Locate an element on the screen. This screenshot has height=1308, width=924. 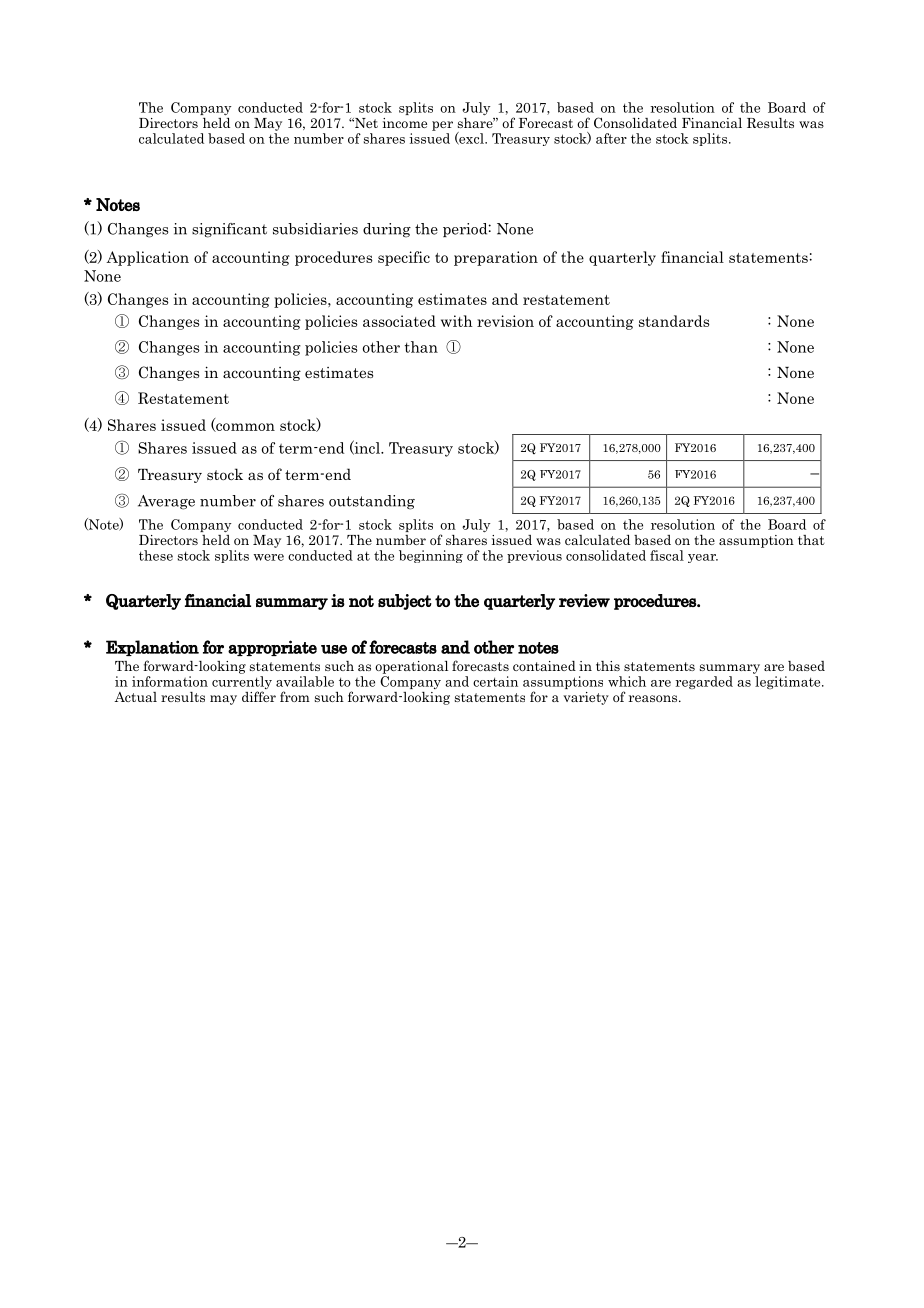
outstanding is located at coordinates (372, 502).
